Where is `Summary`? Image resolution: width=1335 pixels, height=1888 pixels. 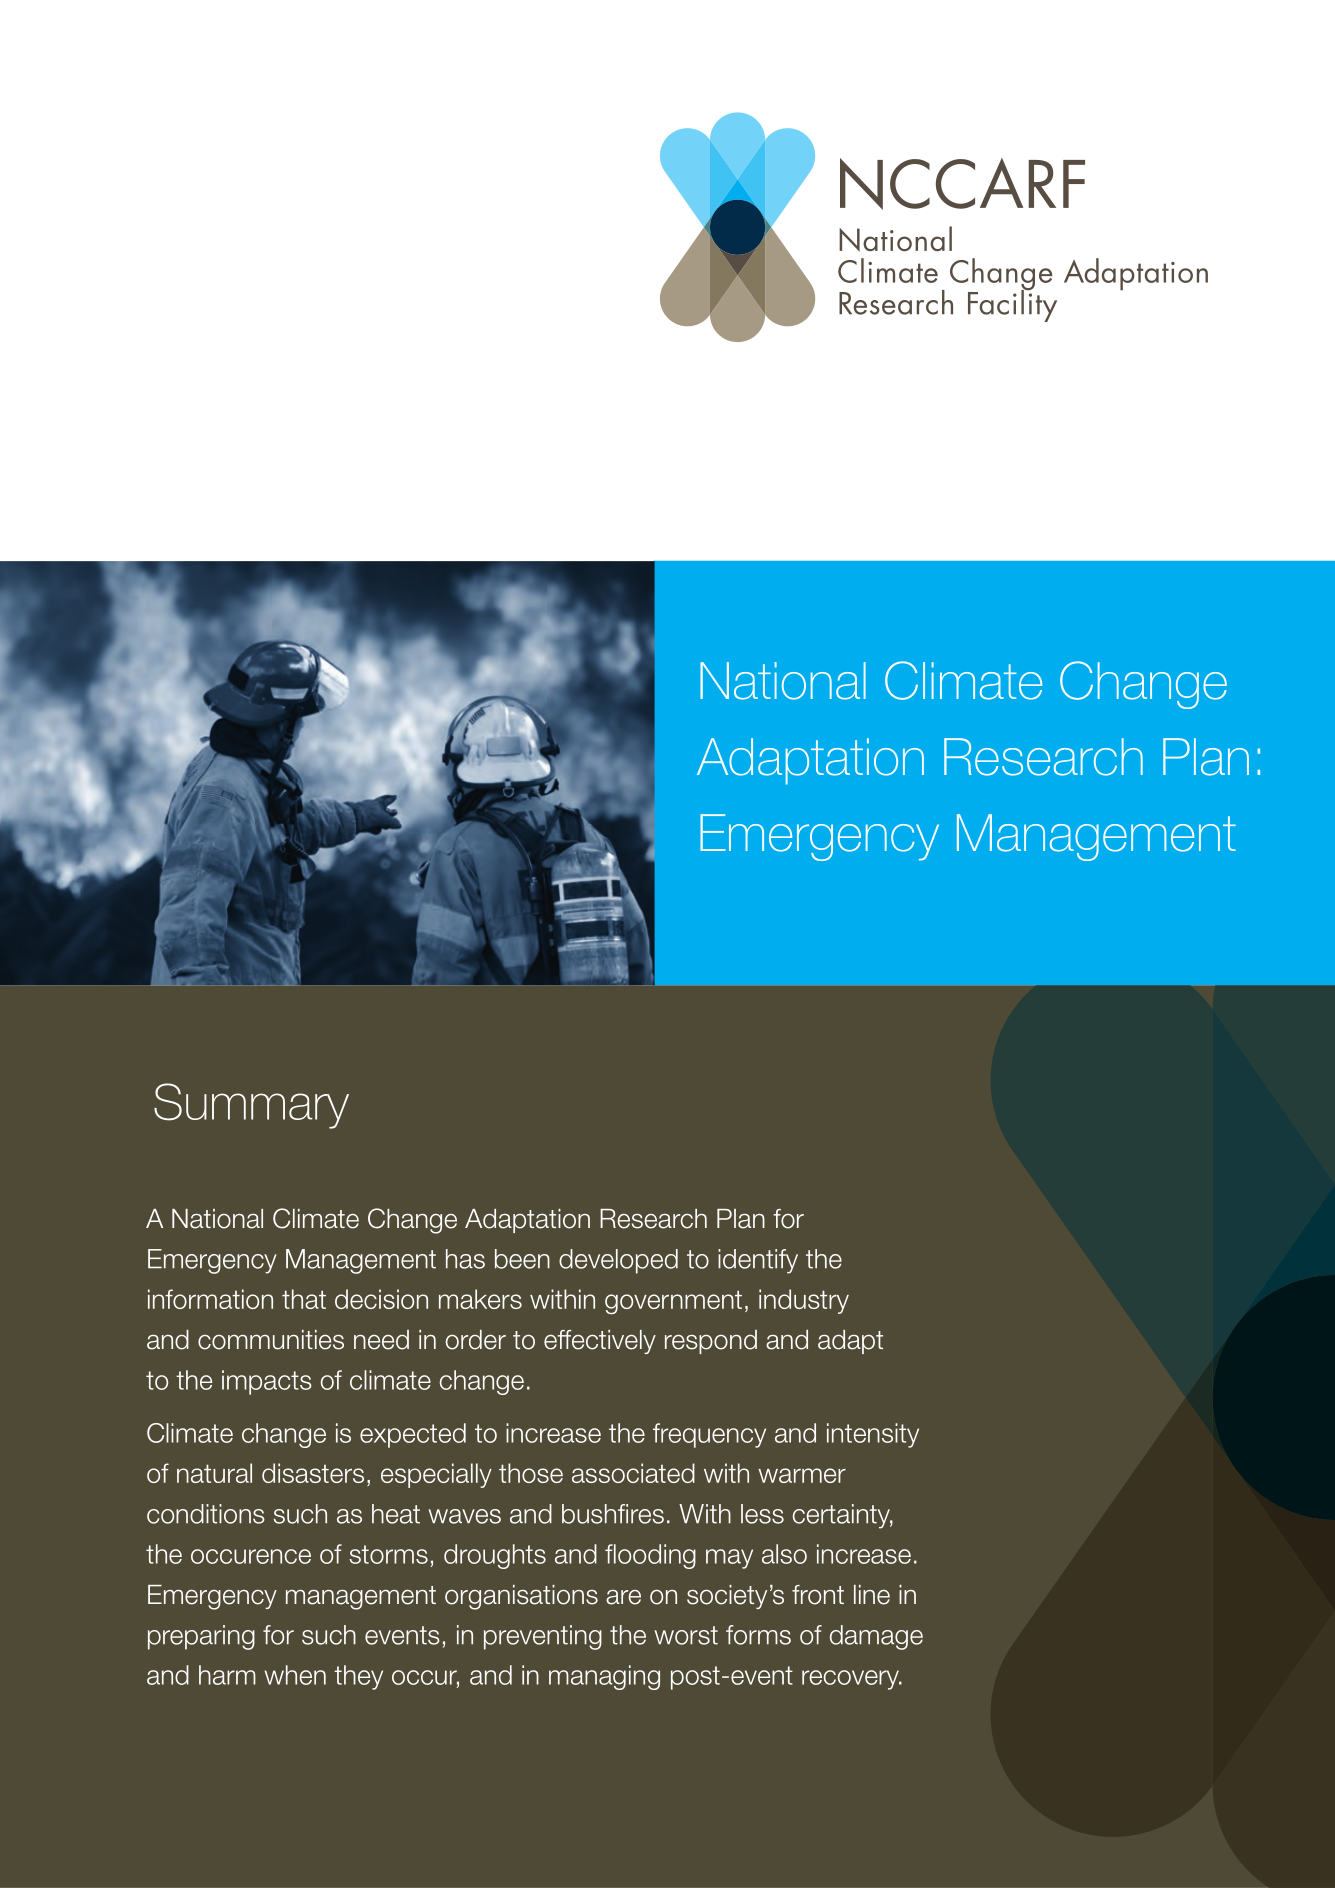
Summary is located at coordinates (251, 1106).
